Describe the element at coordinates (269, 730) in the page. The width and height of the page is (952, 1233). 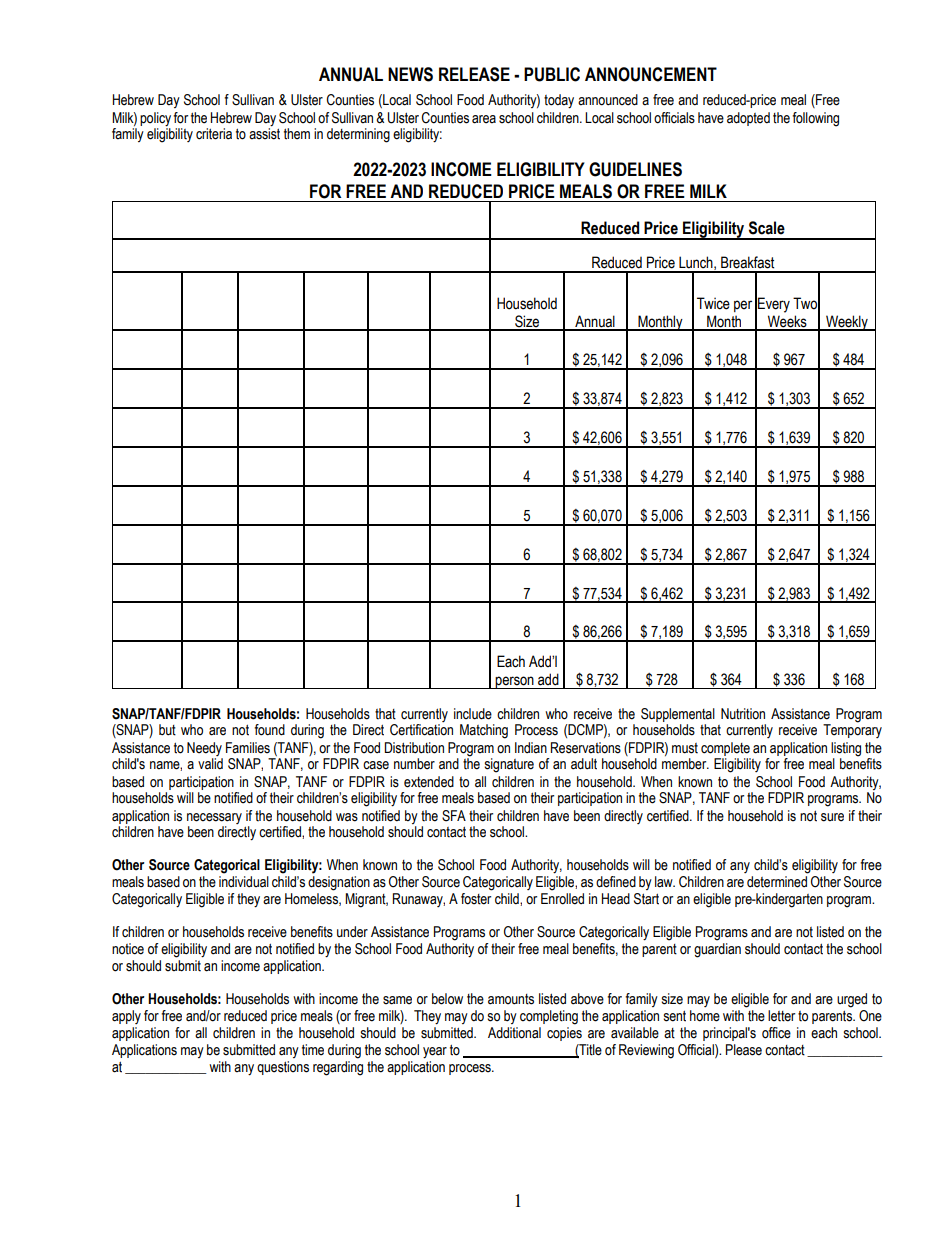
I see `found` at that location.
